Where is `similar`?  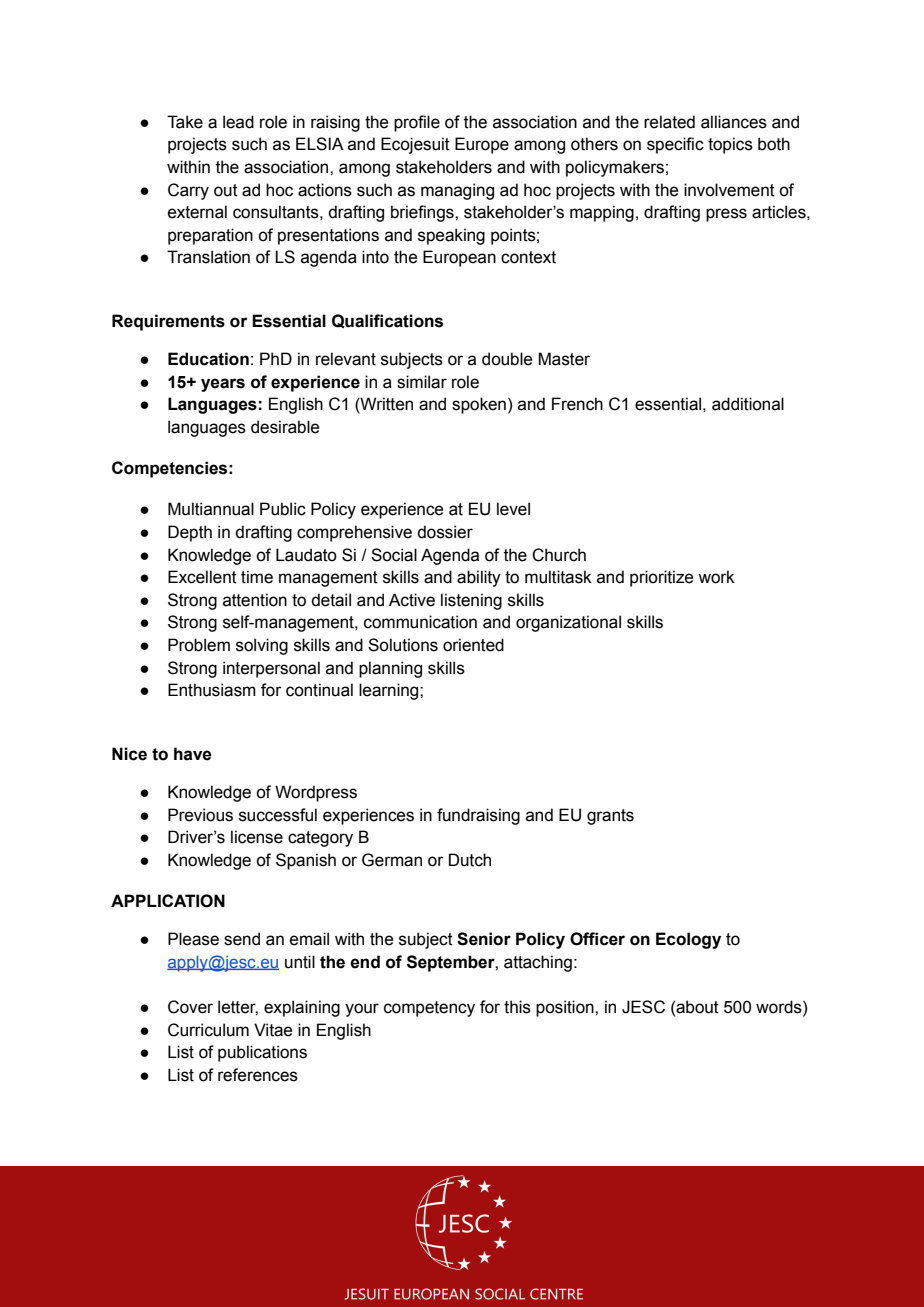
similar is located at coordinates (422, 382).
